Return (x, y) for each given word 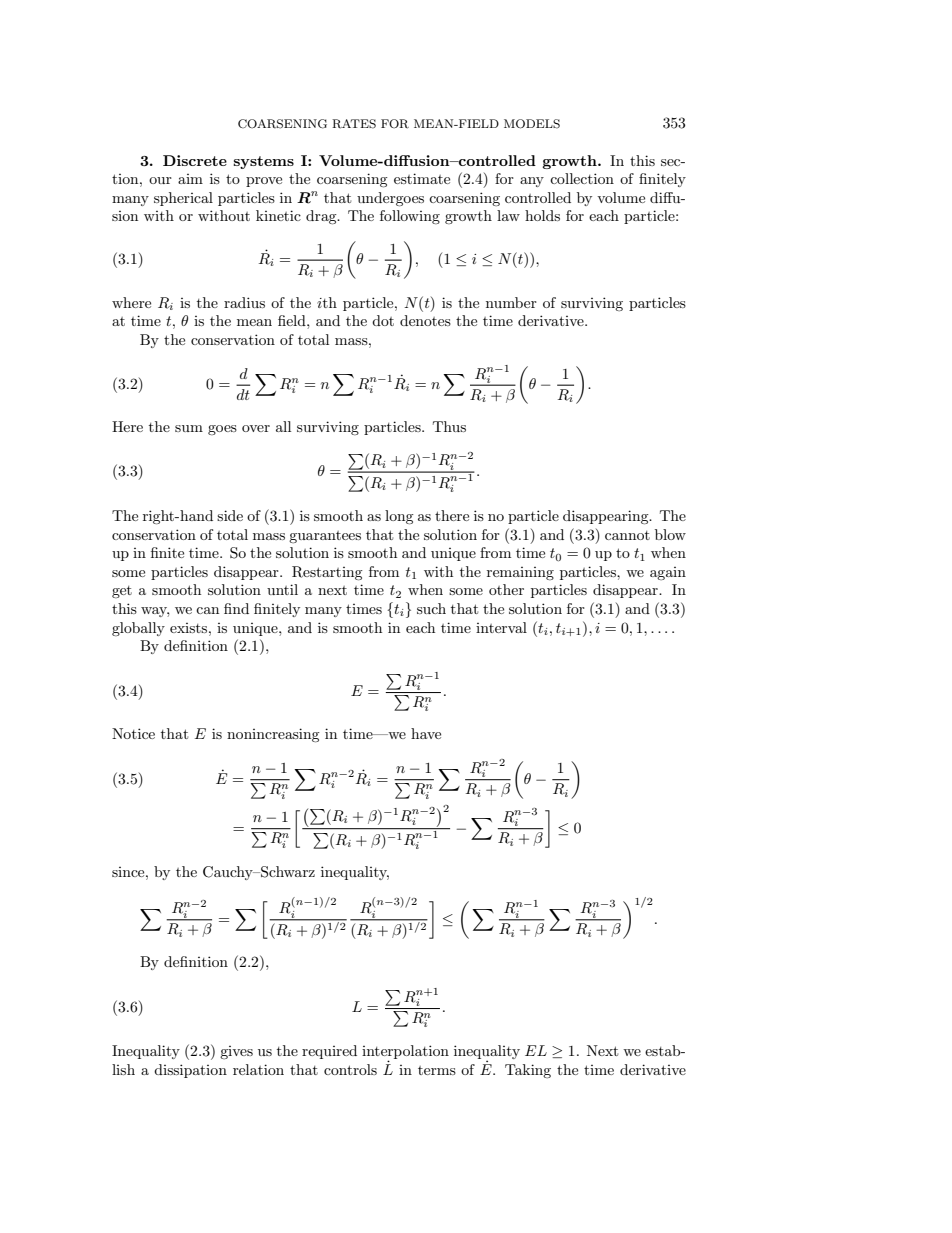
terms (437, 1070)
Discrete (195, 160)
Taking (528, 1071)
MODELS (532, 124)
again (668, 573)
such (431, 608)
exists (190, 628)
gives (236, 1052)
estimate (422, 178)
